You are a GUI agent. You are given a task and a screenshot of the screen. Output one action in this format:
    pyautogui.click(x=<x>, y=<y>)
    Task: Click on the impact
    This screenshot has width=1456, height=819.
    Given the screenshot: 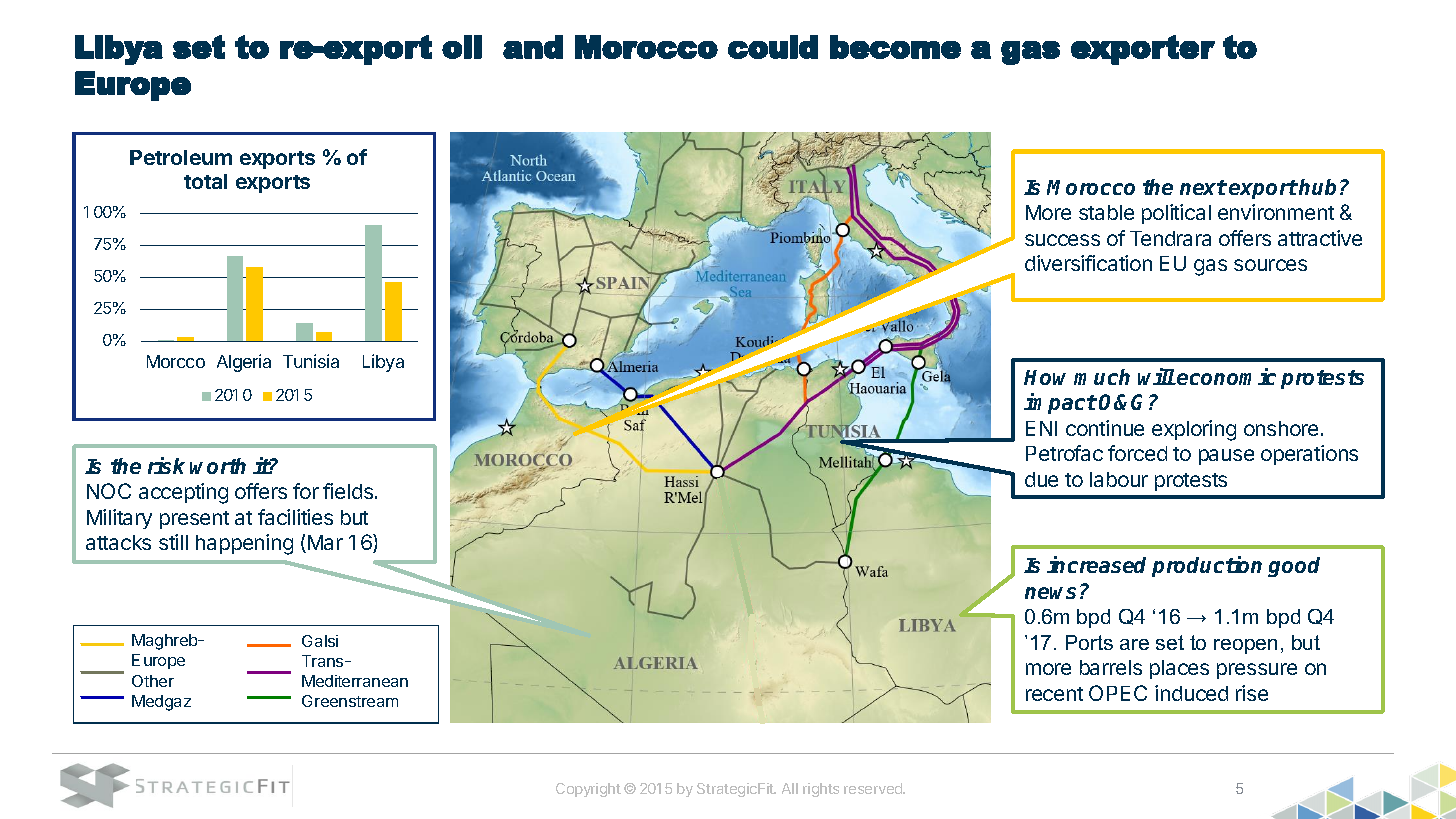 What is the action you would take?
    pyautogui.click(x=1060, y=403)
